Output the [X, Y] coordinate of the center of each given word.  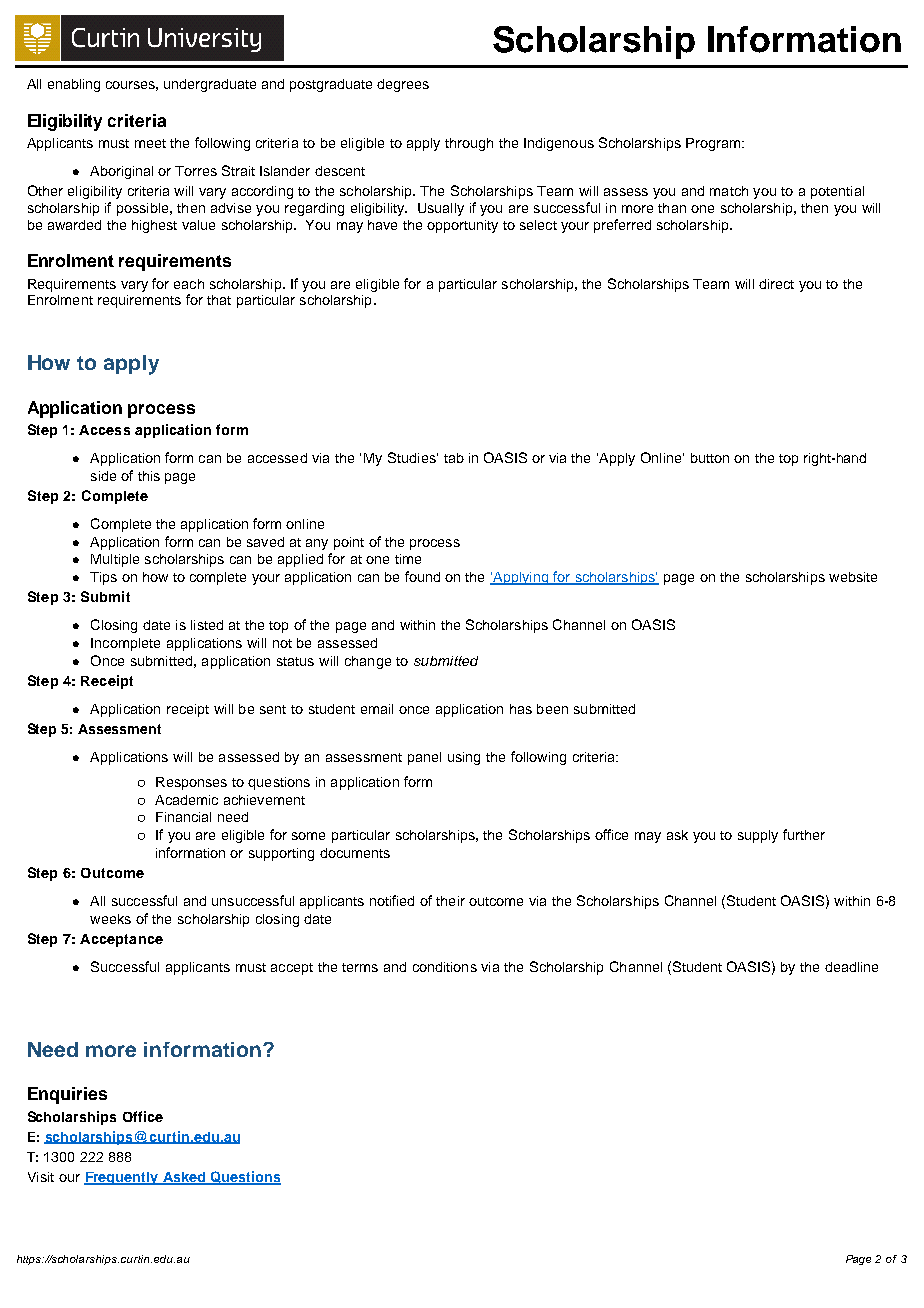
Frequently [122, 1178]
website [853, 577]
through [469, 144]
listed [207, 625]
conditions [445, 967]
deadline [851, 967]
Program [713, 144]
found [422, 576]
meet [150, 143]
